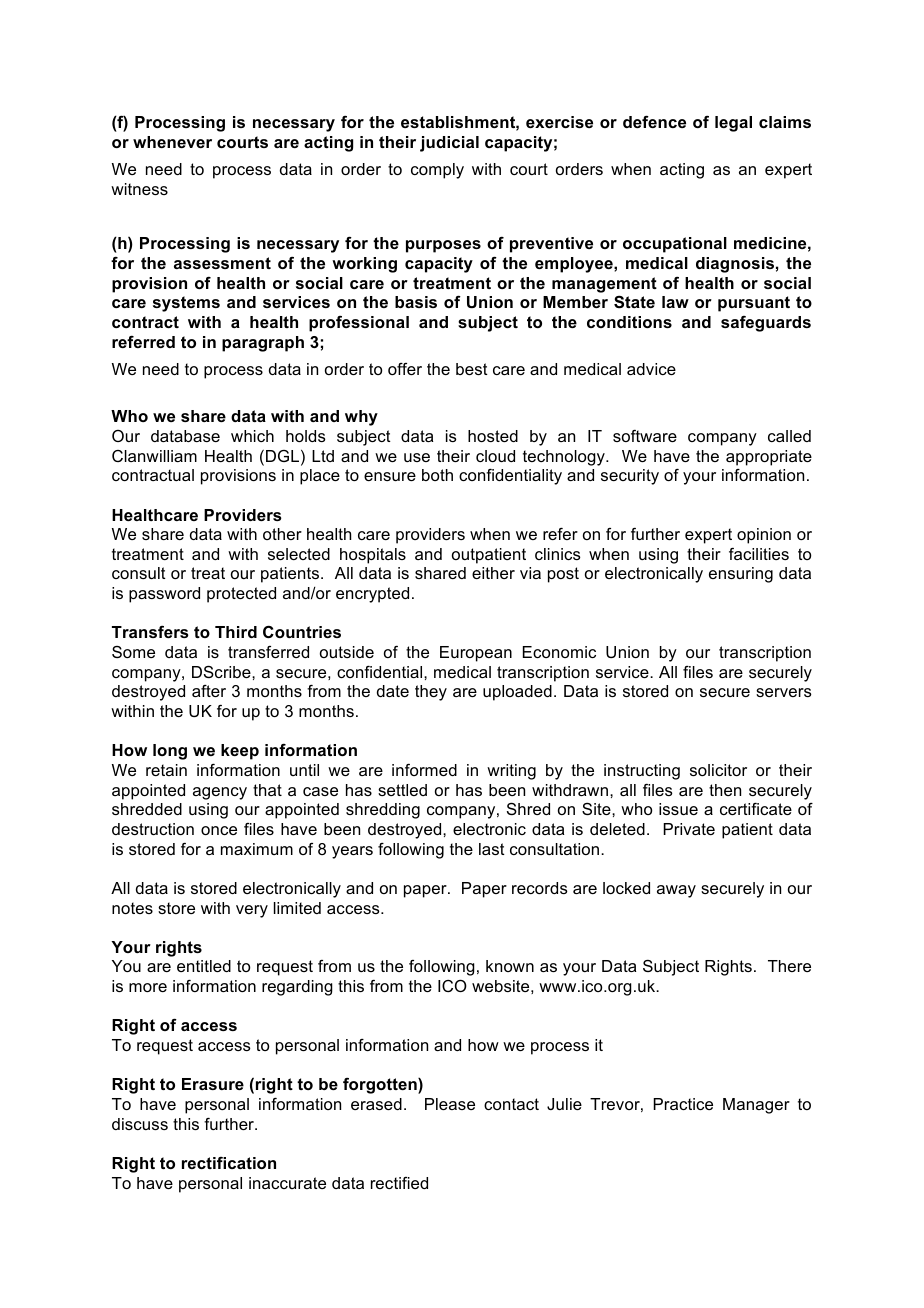 The height and width of the screenshot is (1308, 924). I want to click on Please, so click(450, 1104).
